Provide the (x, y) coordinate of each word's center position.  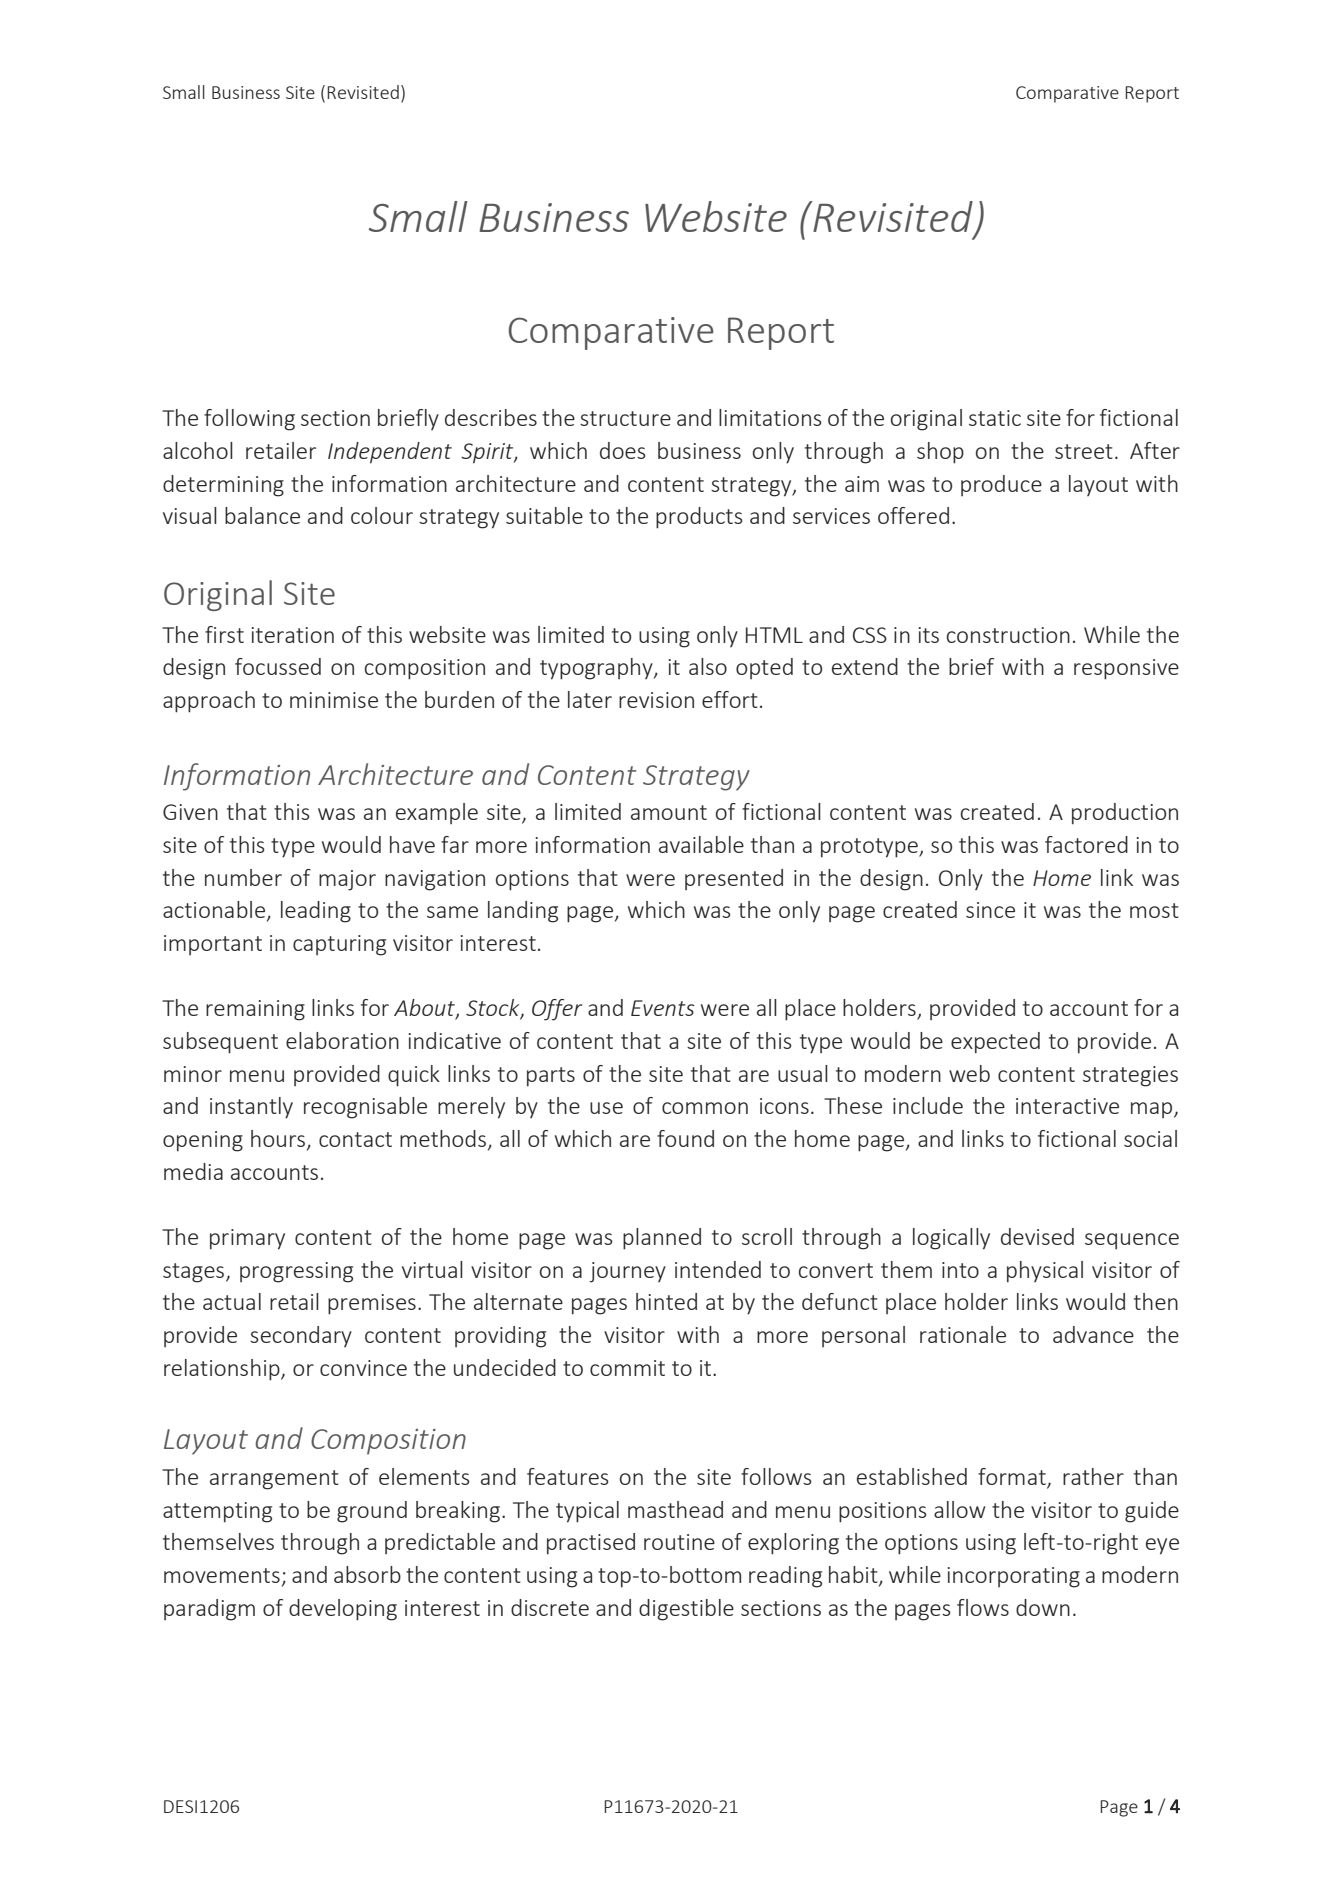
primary (247, 1239)
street (1084, 451)
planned (662, 1239)
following (249, 420)
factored (1086, 844)
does (623, 450)
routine (679, 1542)
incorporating (1014, 1577)
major (347, 880)
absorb (367, 1574)
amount (669, 812)
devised (1037, 1236)
